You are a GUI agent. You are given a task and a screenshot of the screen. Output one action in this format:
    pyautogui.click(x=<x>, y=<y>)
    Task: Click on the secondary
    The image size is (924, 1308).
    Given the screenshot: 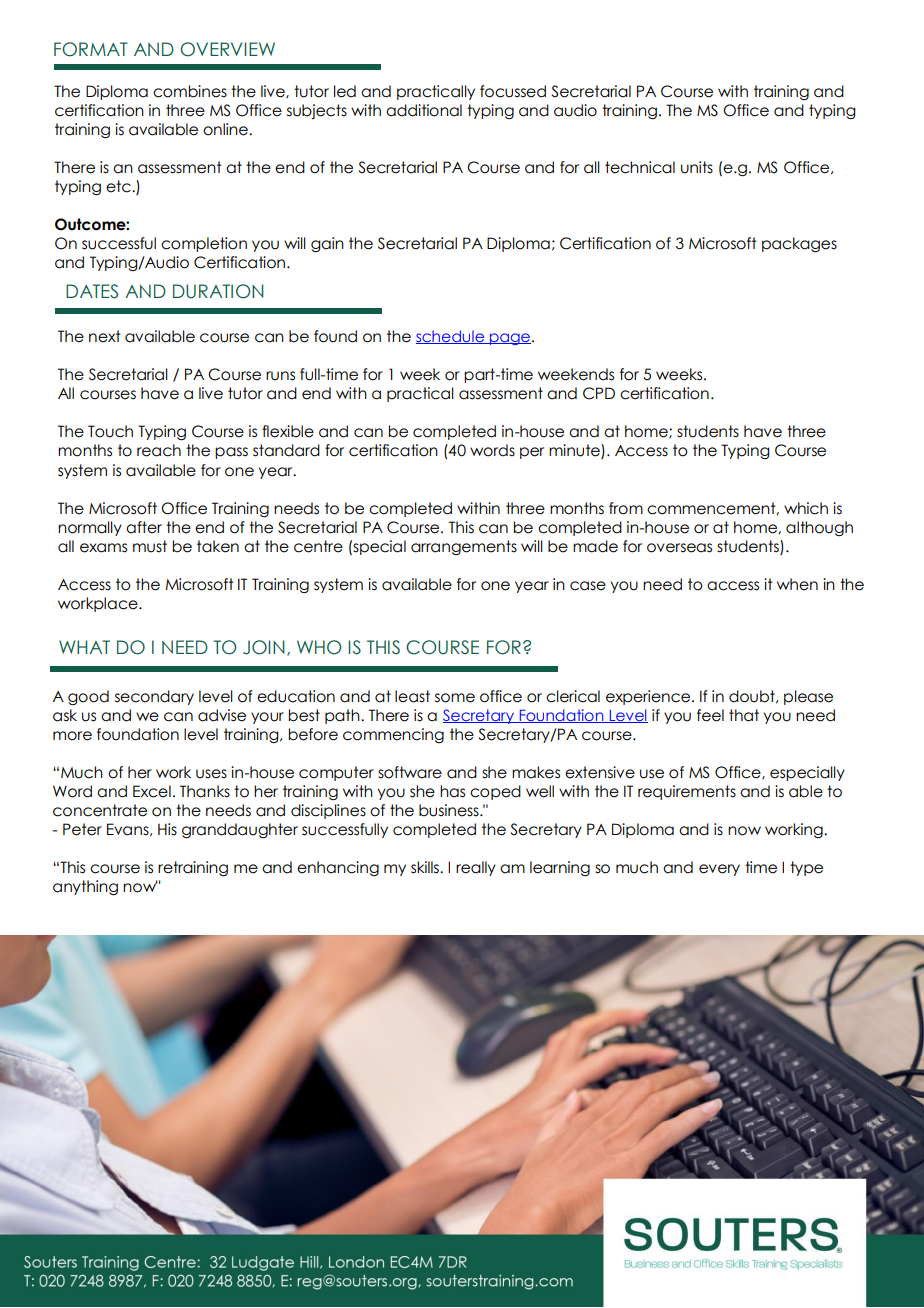 What is the action you would take?
    pyautogui.click(x=154, y=697)
